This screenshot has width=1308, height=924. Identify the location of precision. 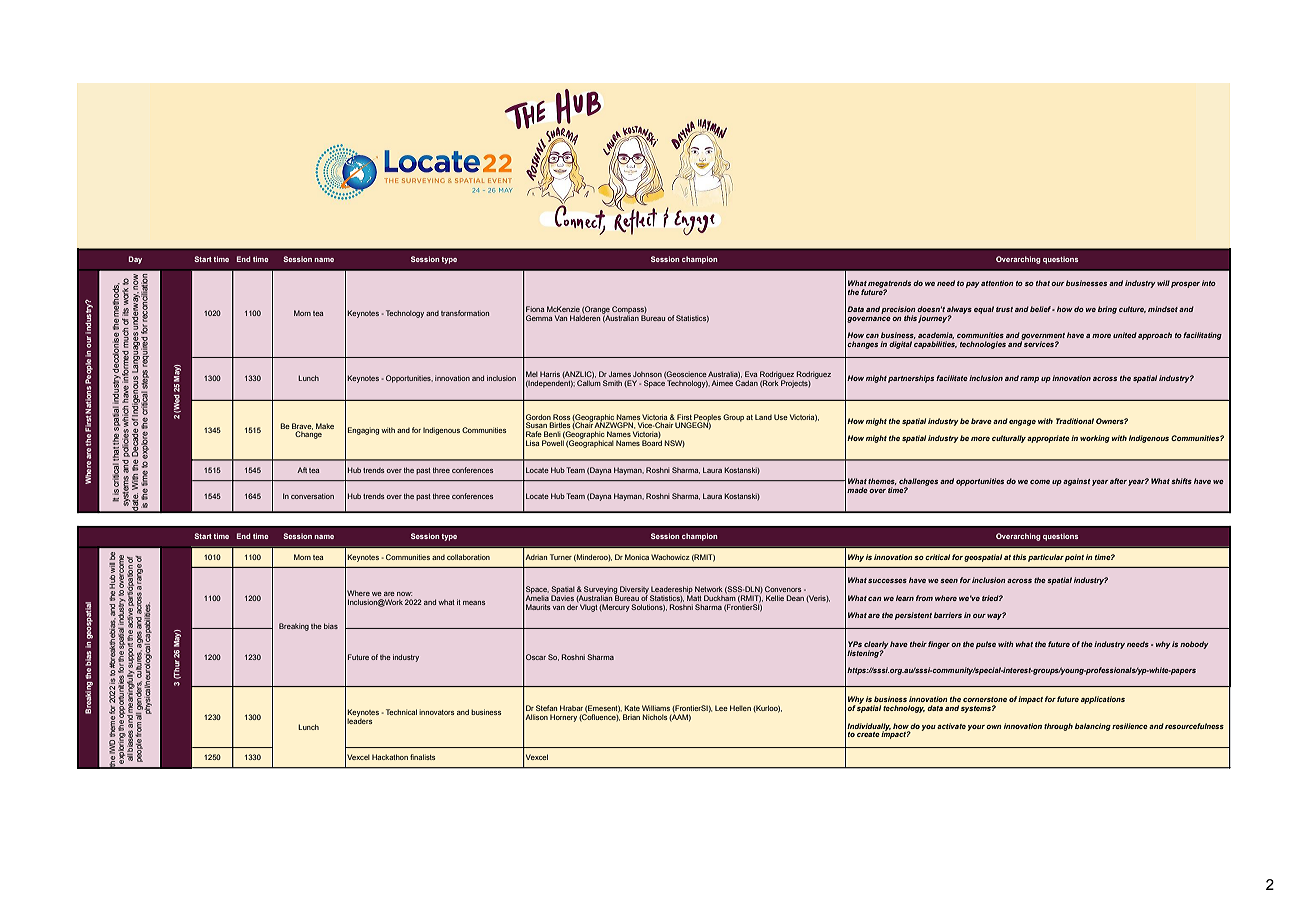
(898, 311).
